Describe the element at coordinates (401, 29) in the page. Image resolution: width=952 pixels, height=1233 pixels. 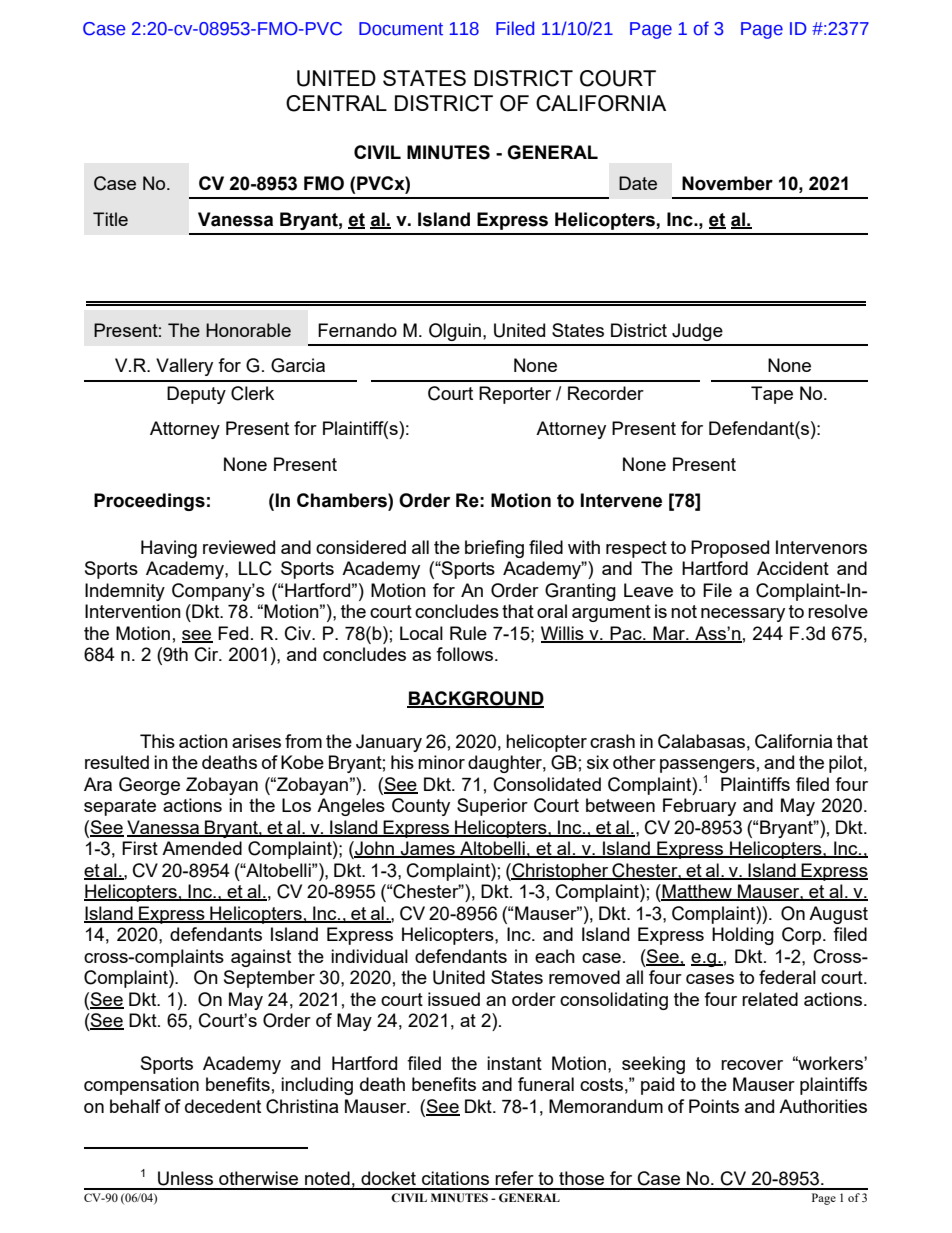
I see `Document` at that location.
